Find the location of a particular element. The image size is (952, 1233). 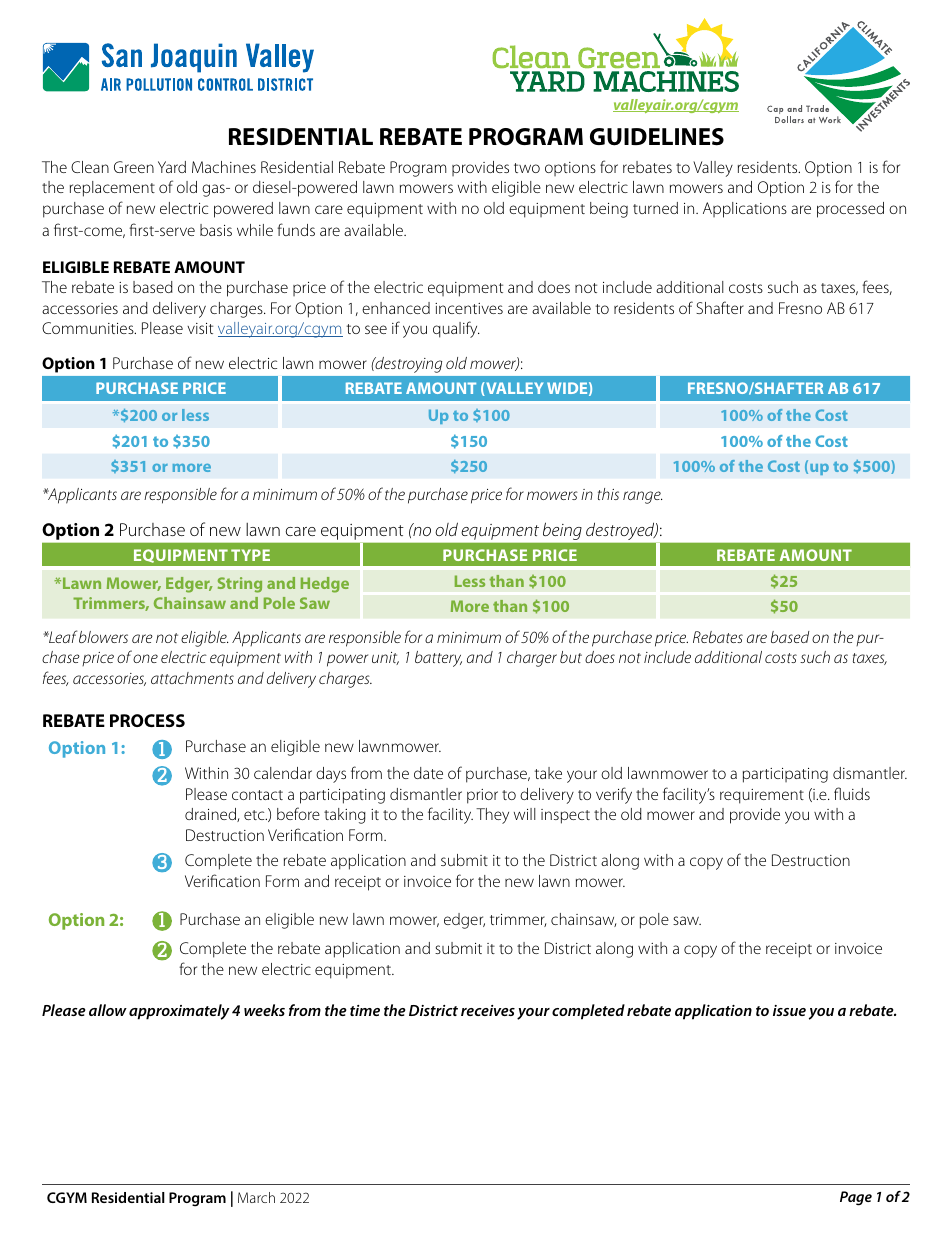

GUIDELINES is located at coordinates (657, 137).
